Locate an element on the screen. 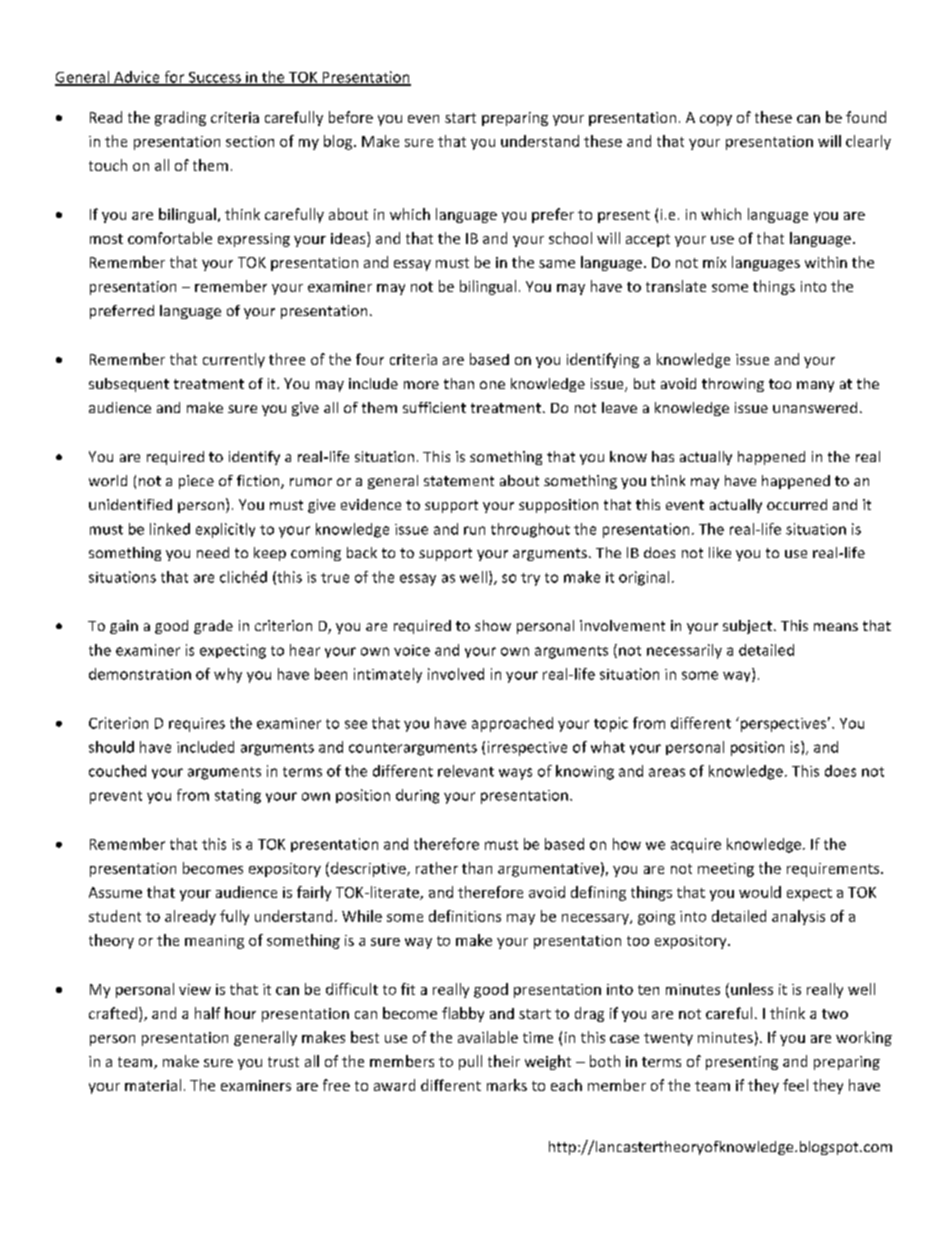  half is located at coordinates (207, 1013).
